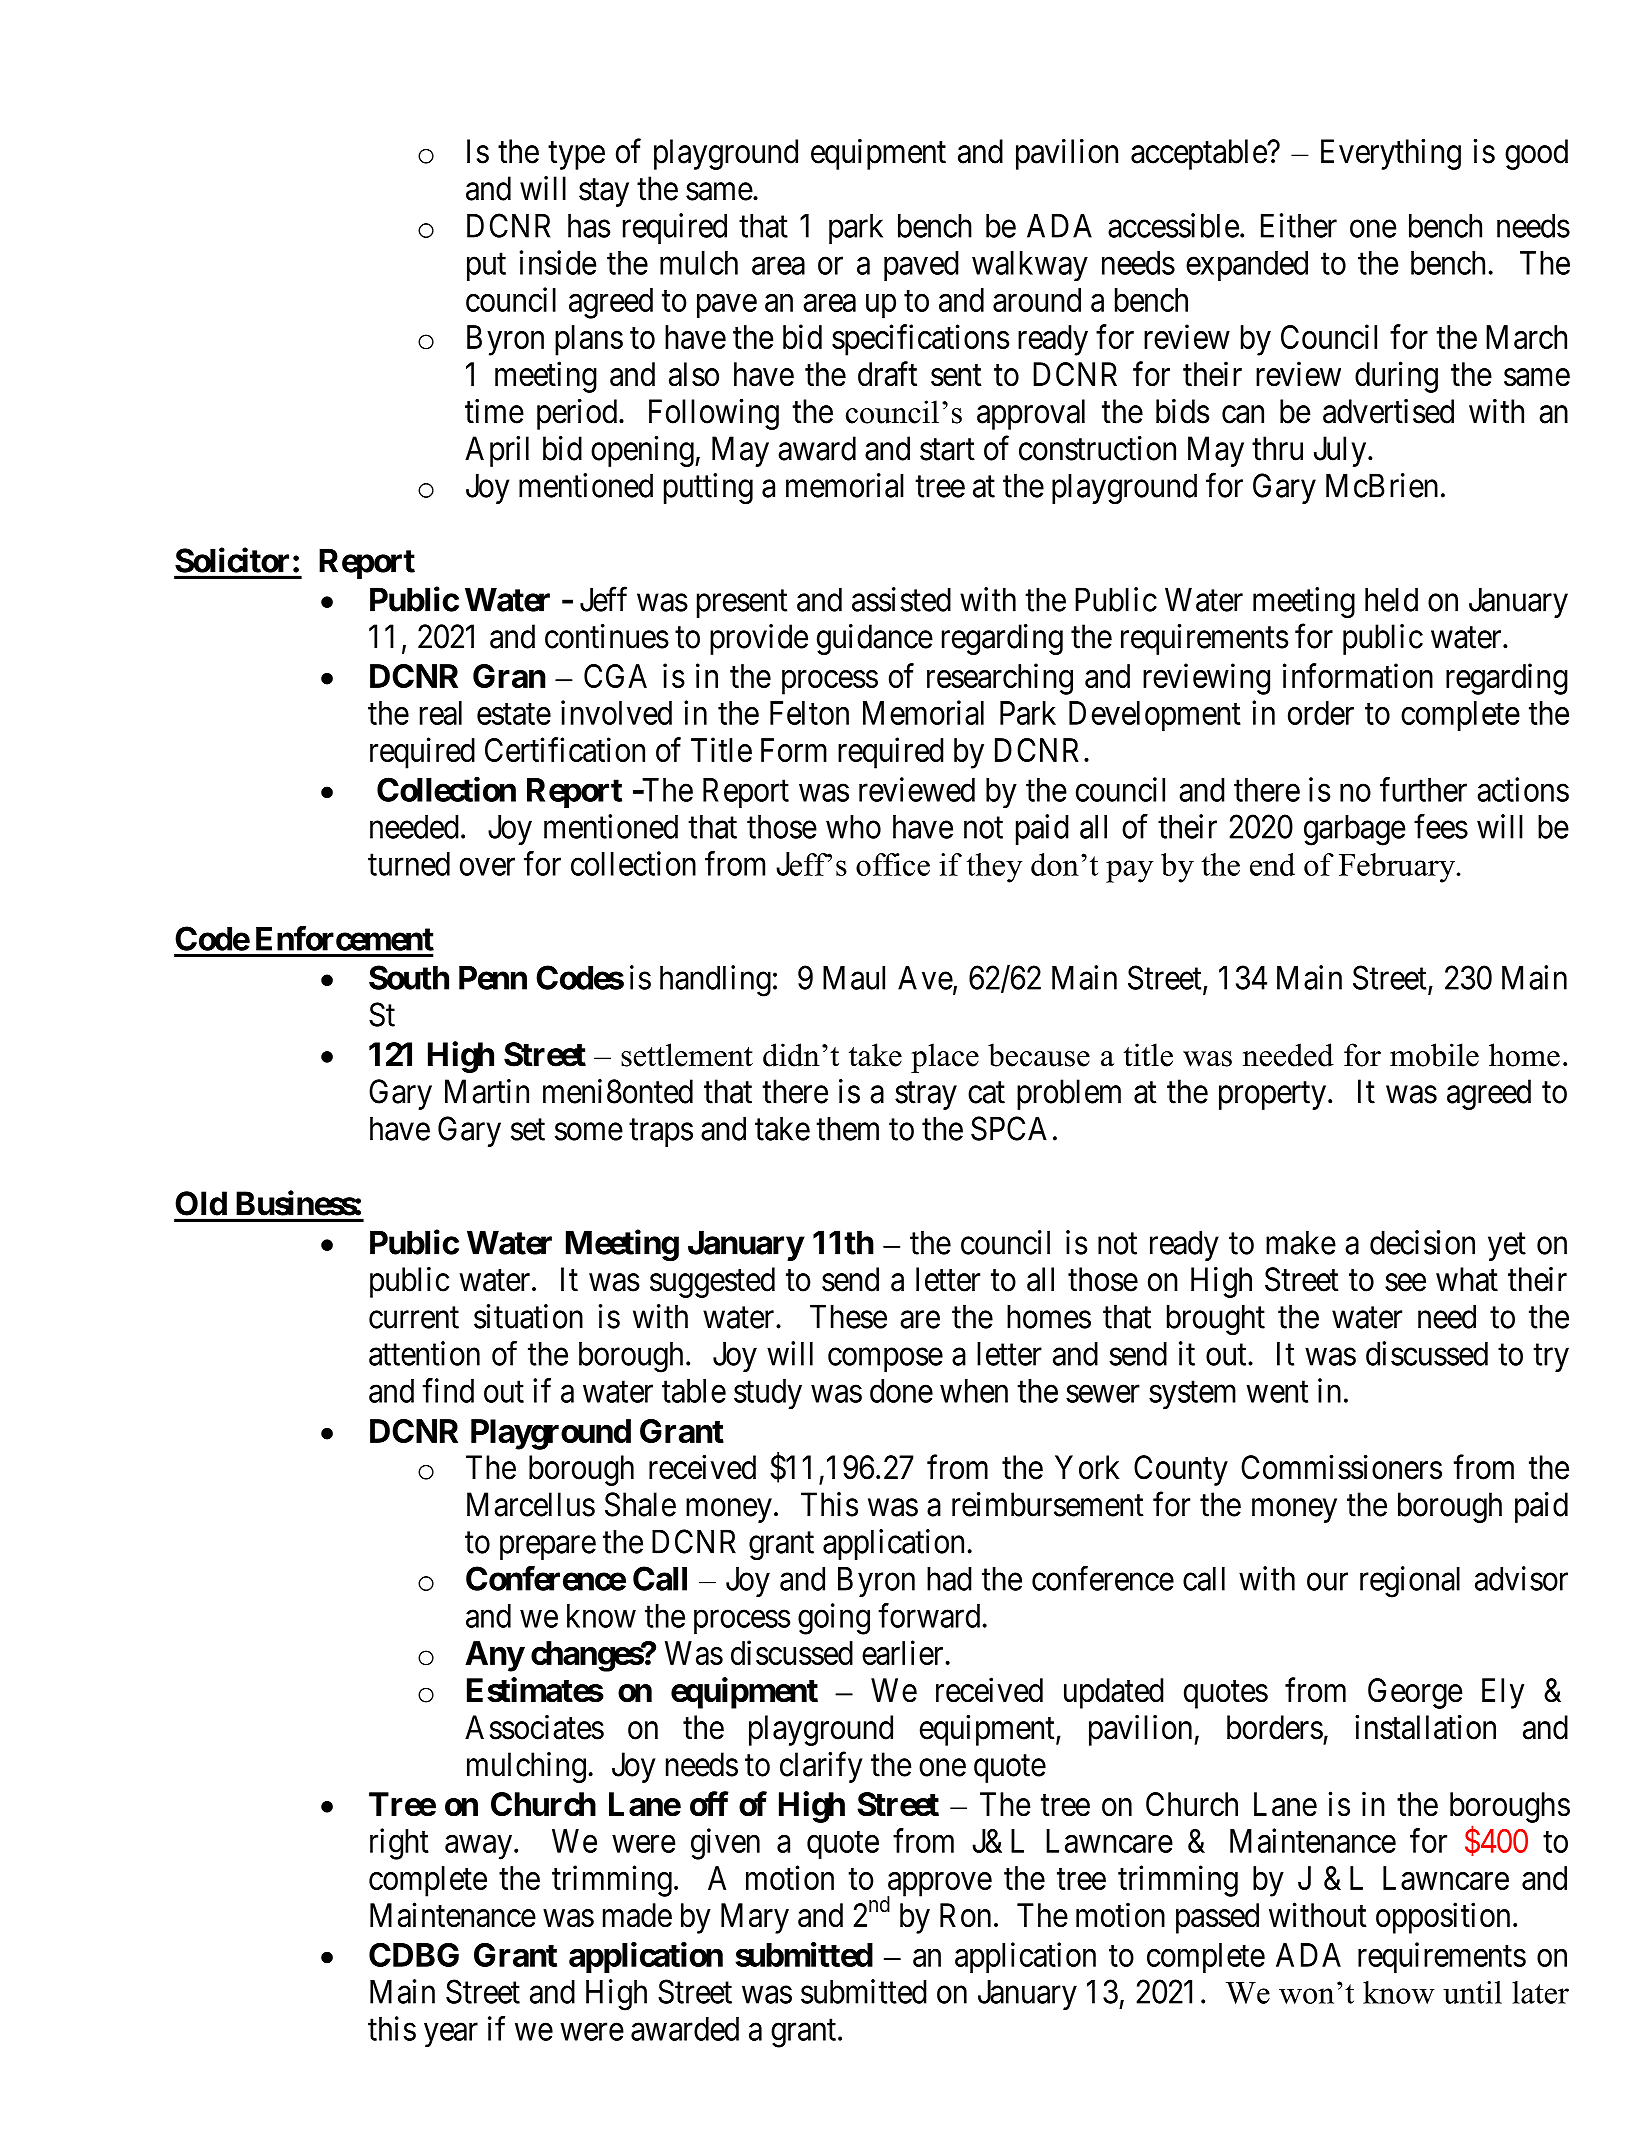 This document has height=2131, width=1646. Describe the element at coordinates (1391, 154) in the document. I see `Everything` at that location.
